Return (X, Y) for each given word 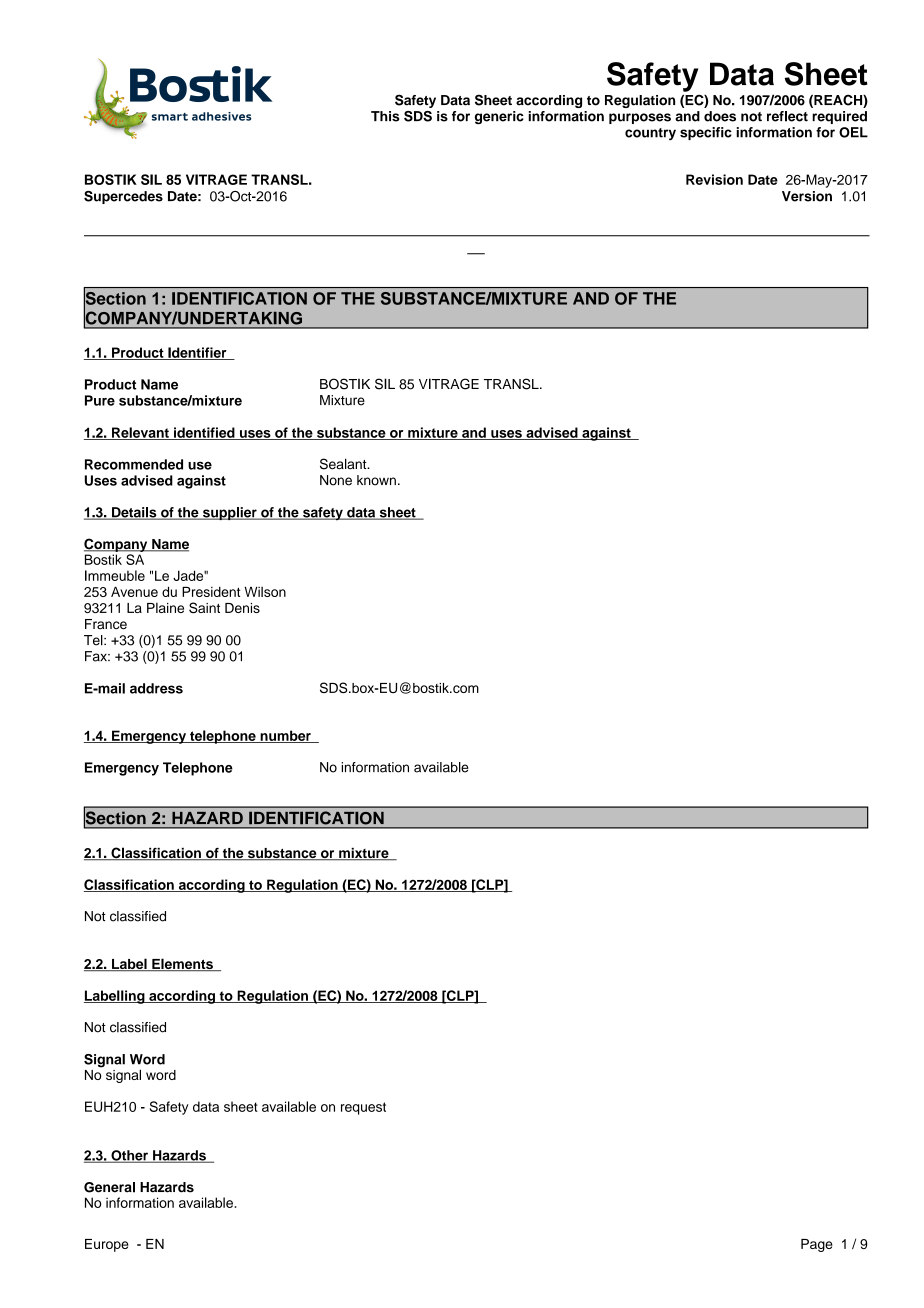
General (109, 1187)
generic (499, 117)
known (376, 480)
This (385, 116)
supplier (230, 513)
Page (817, 1245)
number (285, 736)
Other (129, 1156)
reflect (787, 116)
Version (807, 196)
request (363, 1108)
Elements (182, 964)
